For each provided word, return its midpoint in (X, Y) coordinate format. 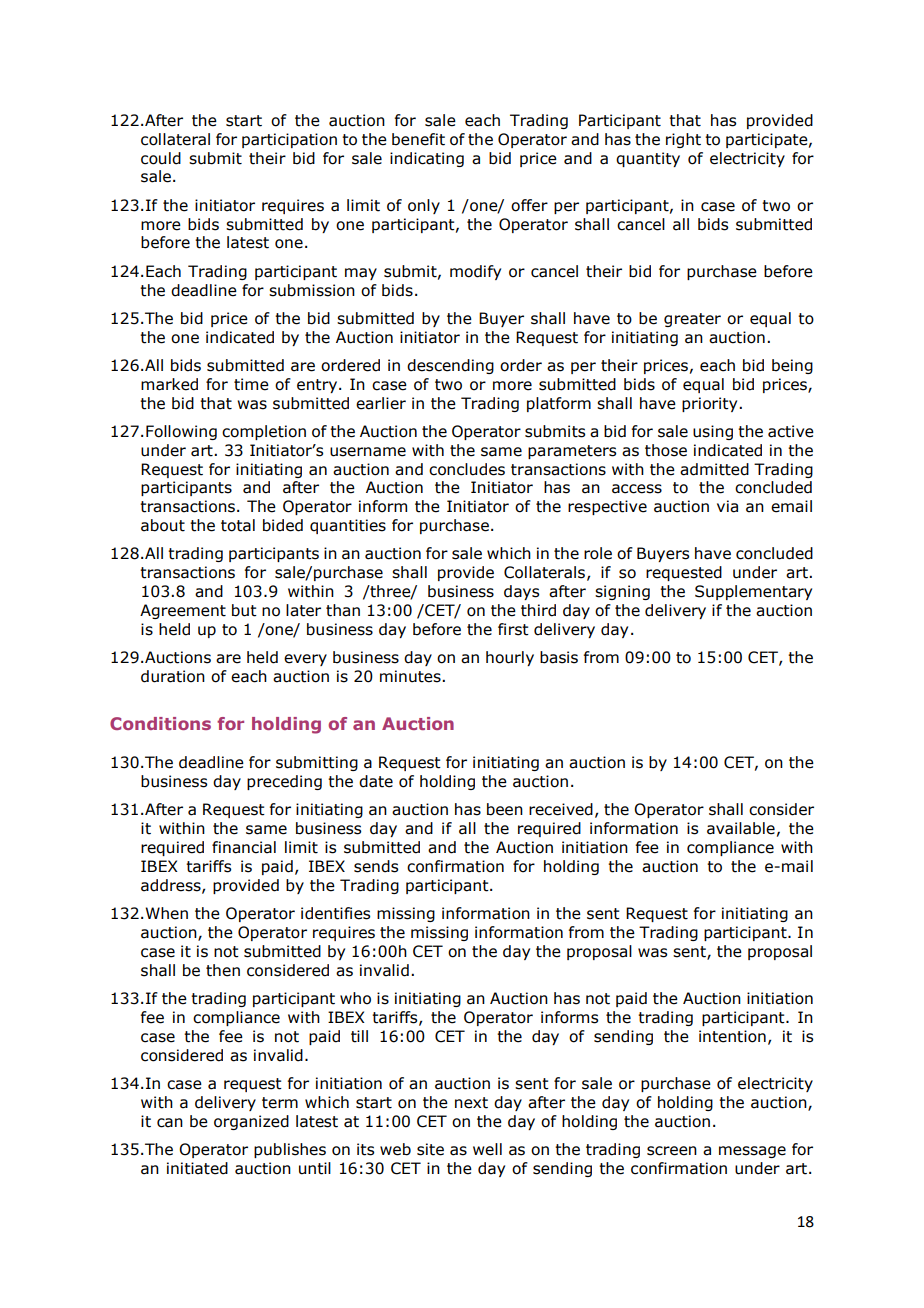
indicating (427, 159)
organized (251, 1122)
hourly (510, 658)
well (487, 1149)
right (683, 140)
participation (289, 140)
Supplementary (753, 592)
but (244, 610)
